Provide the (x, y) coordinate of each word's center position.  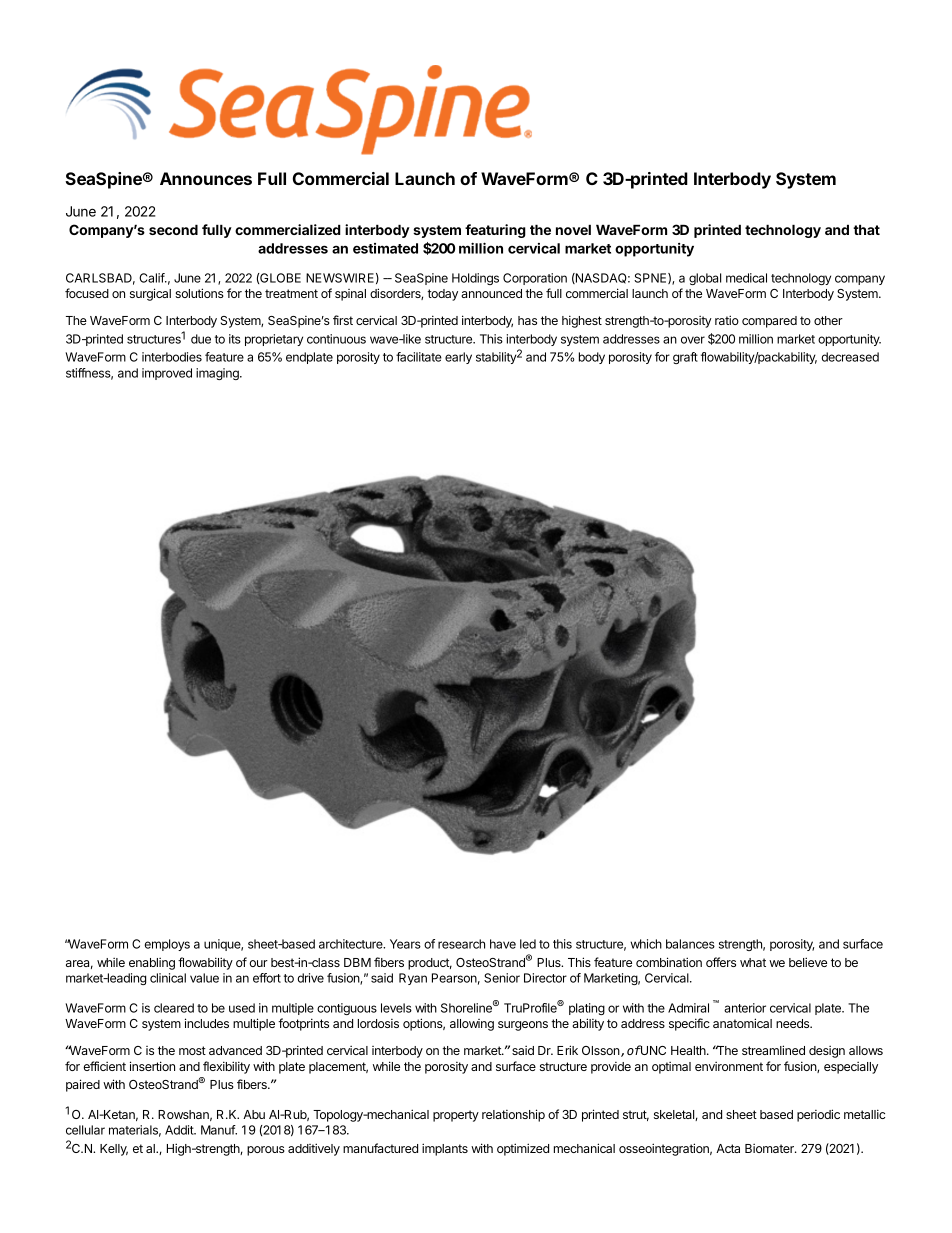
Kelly (114, 1150)
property (456, 1116)
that (866, 229)
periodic (818, 1115)
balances (690, 944)
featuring (495, 231)
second (173, 229)
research (461, 944)
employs (167, 945)
